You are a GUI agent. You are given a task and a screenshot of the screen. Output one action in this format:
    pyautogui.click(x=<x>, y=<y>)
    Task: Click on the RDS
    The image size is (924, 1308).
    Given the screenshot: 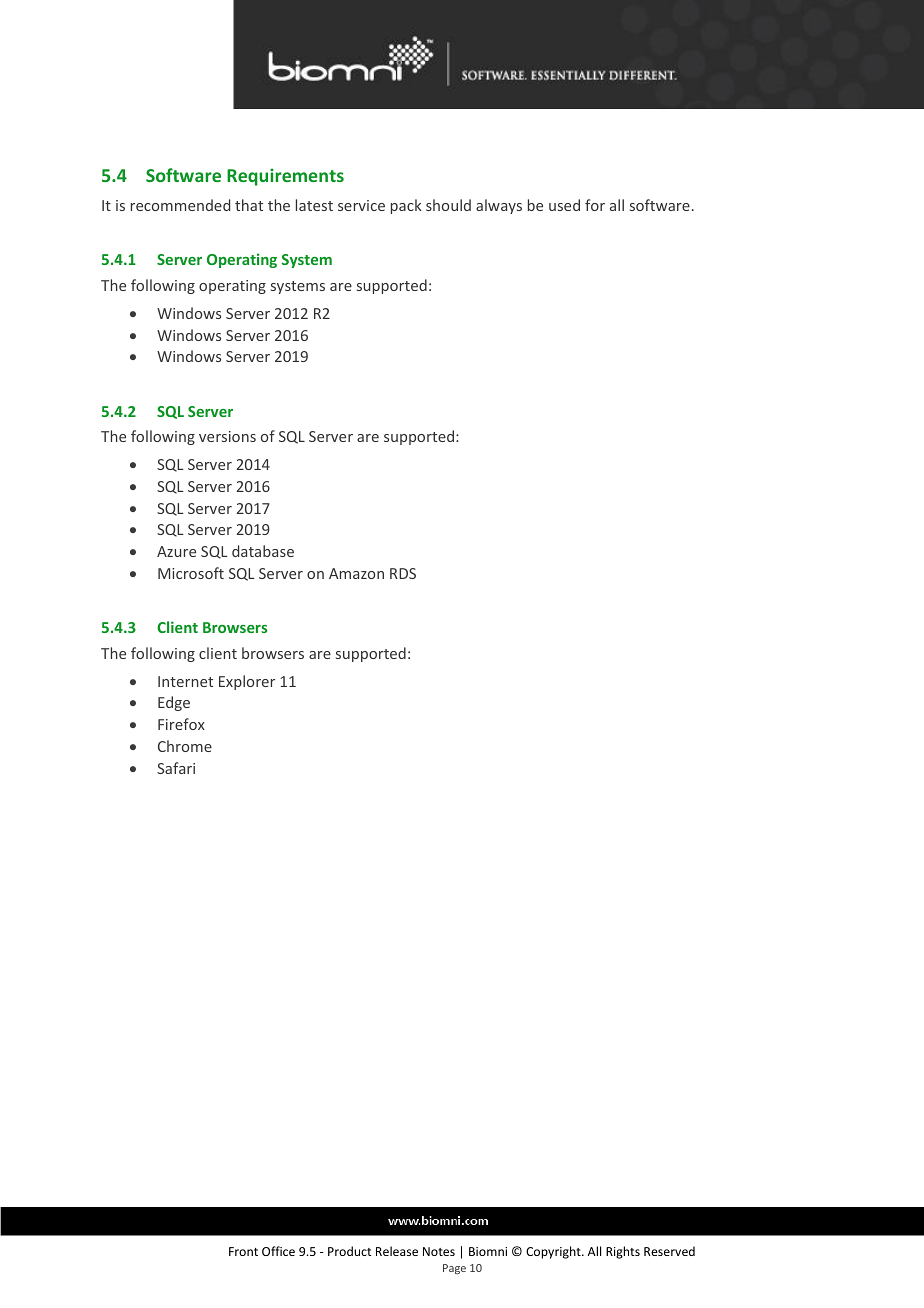 What is the action you would take?
    pyautogui.click(x=403, y=573)
